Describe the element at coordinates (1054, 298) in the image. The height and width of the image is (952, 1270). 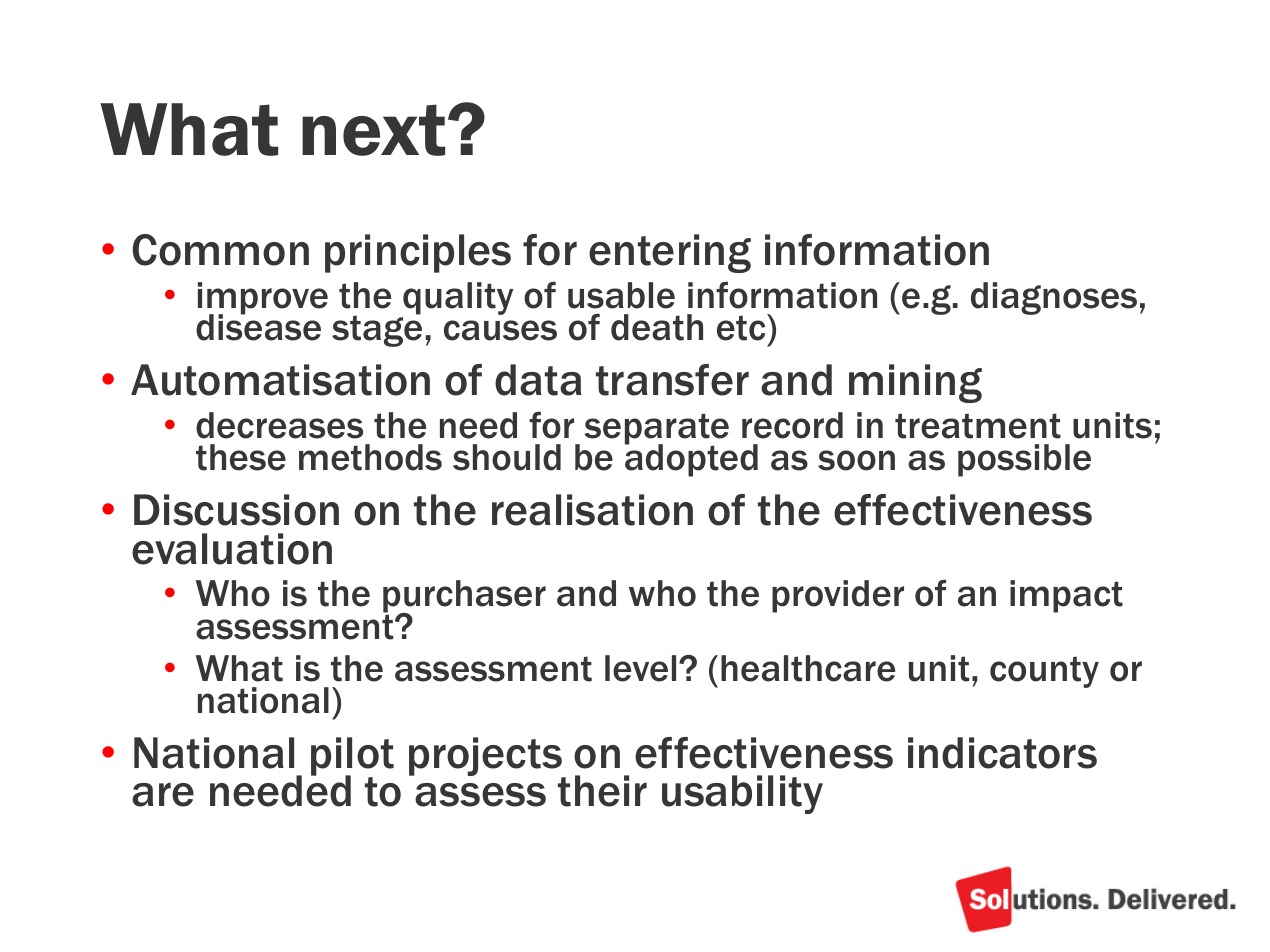
I see `diagnoses` at that location.
